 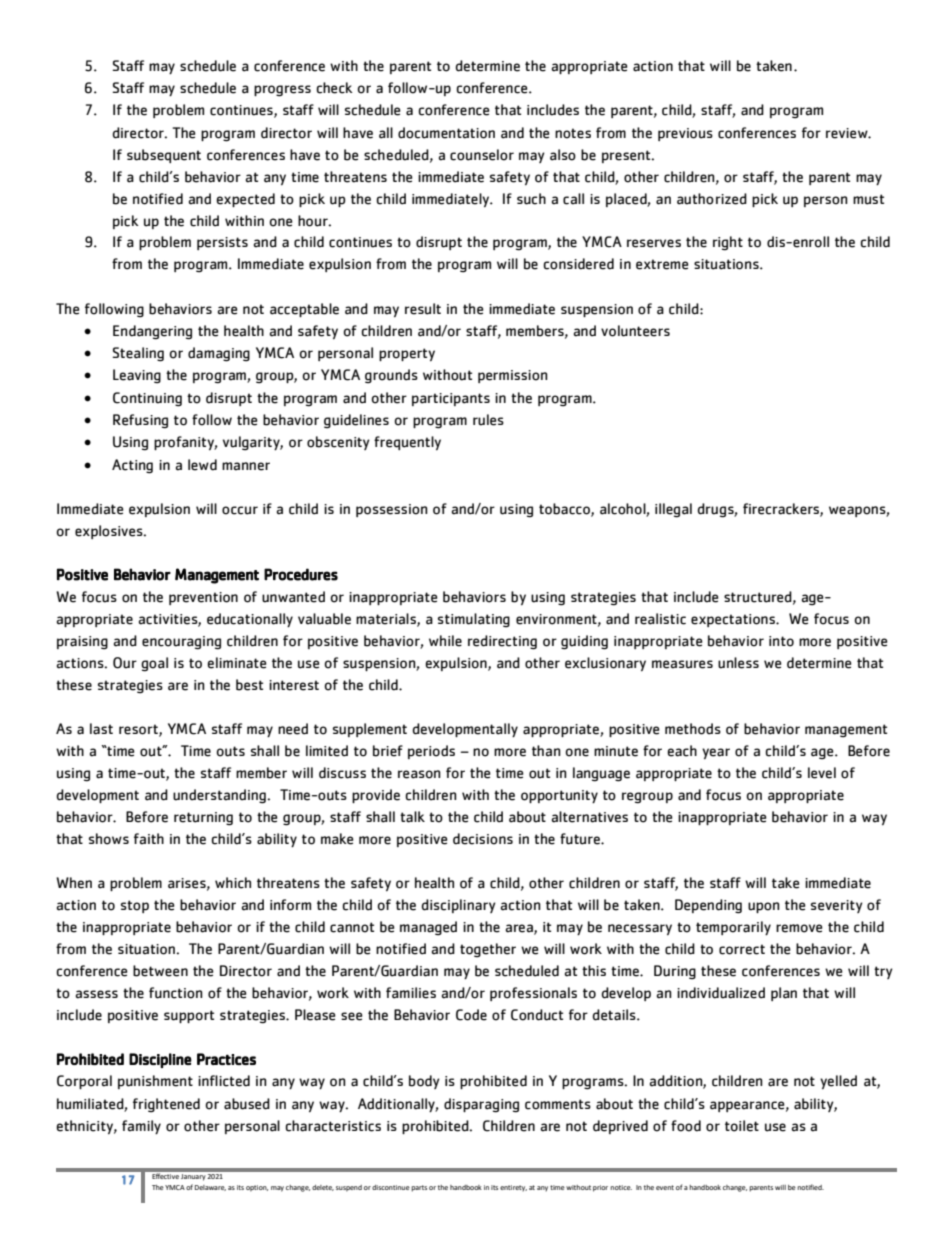 What do you see at coordinates (141, 1127) in the image?
I see `family` at bounding box center [141, 1127].
